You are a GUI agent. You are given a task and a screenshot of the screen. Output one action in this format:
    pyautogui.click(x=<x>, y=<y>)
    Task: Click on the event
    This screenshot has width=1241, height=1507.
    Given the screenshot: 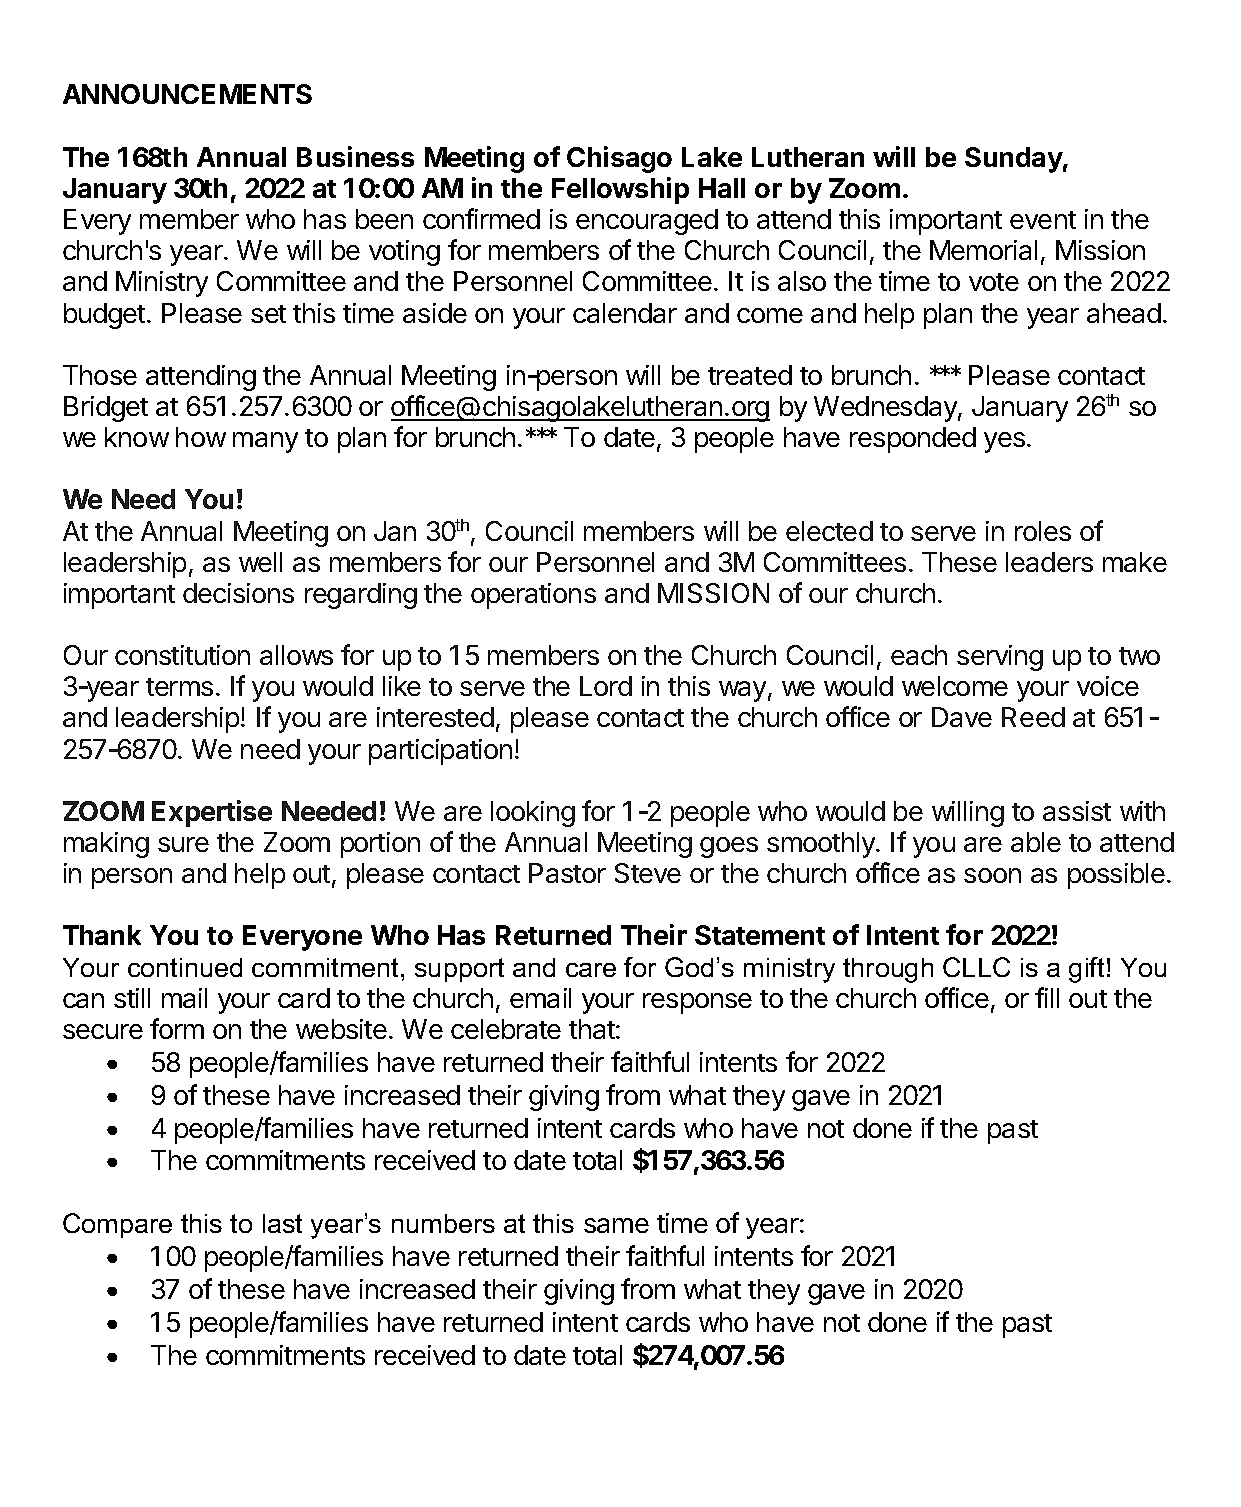 What is the action you would take?
    pyautogui.click(x=1043, y=220)
